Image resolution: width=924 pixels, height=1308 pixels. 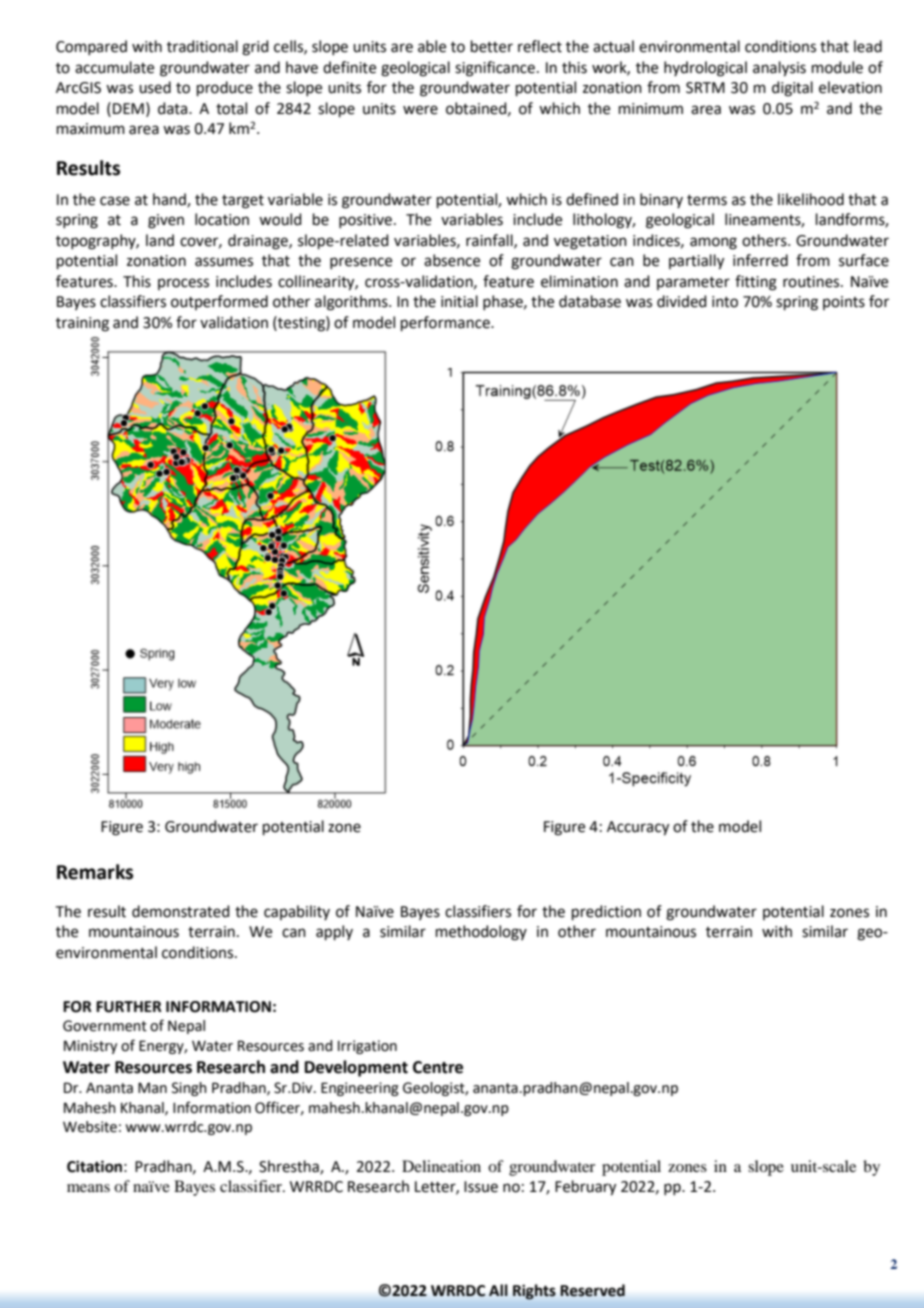 I want to click on Remarks, so click(x=95, y=872).
